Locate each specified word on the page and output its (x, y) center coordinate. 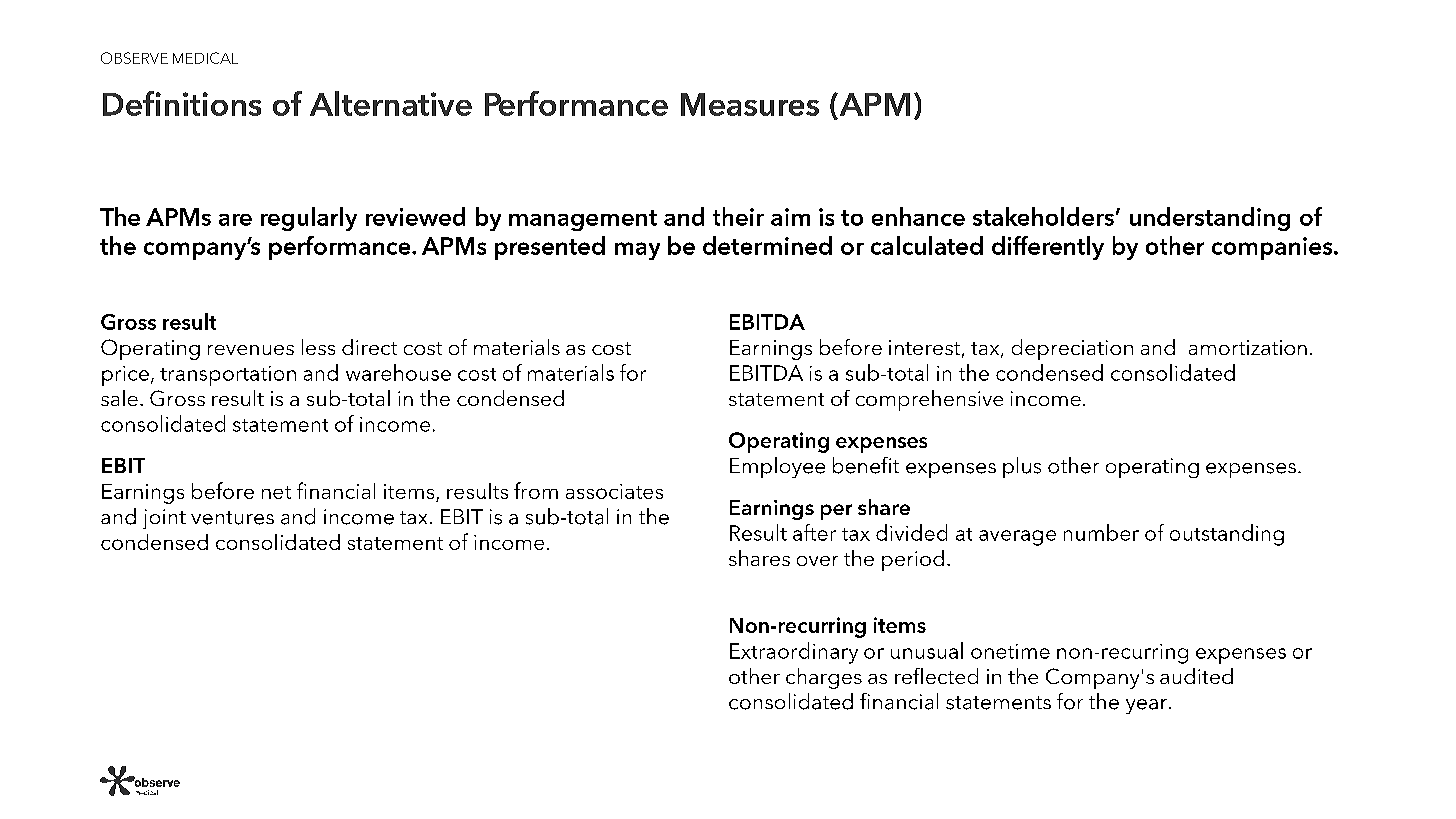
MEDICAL (205, 58)
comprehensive (929, 400)
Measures (750, 104)
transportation (228, 376)
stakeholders (1043, 216)
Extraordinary (794, 653)
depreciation (1072, 349)
